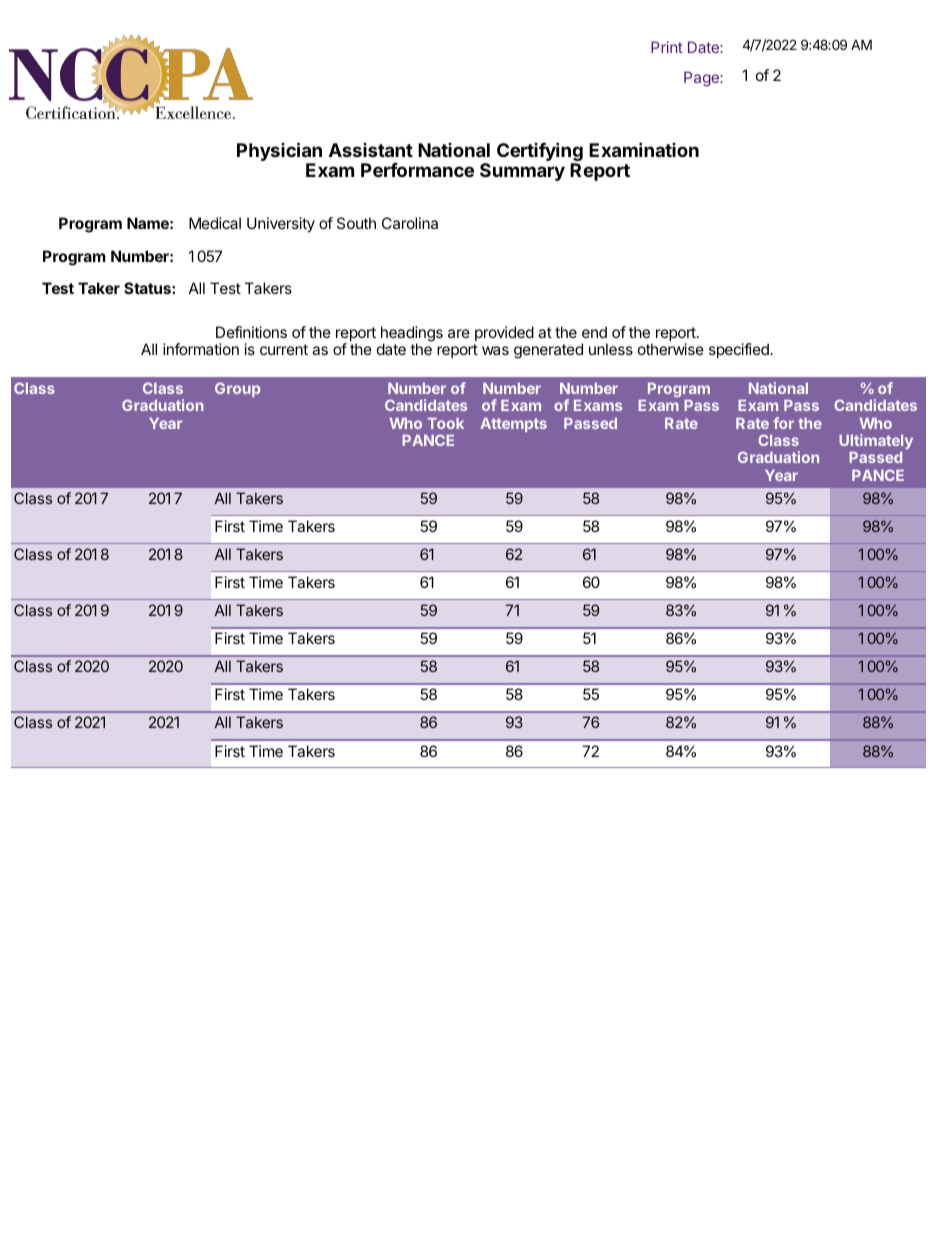  What do you see at coordinates (702, 79) in the document?
I see `Page` at bounding box center [702, 79].
